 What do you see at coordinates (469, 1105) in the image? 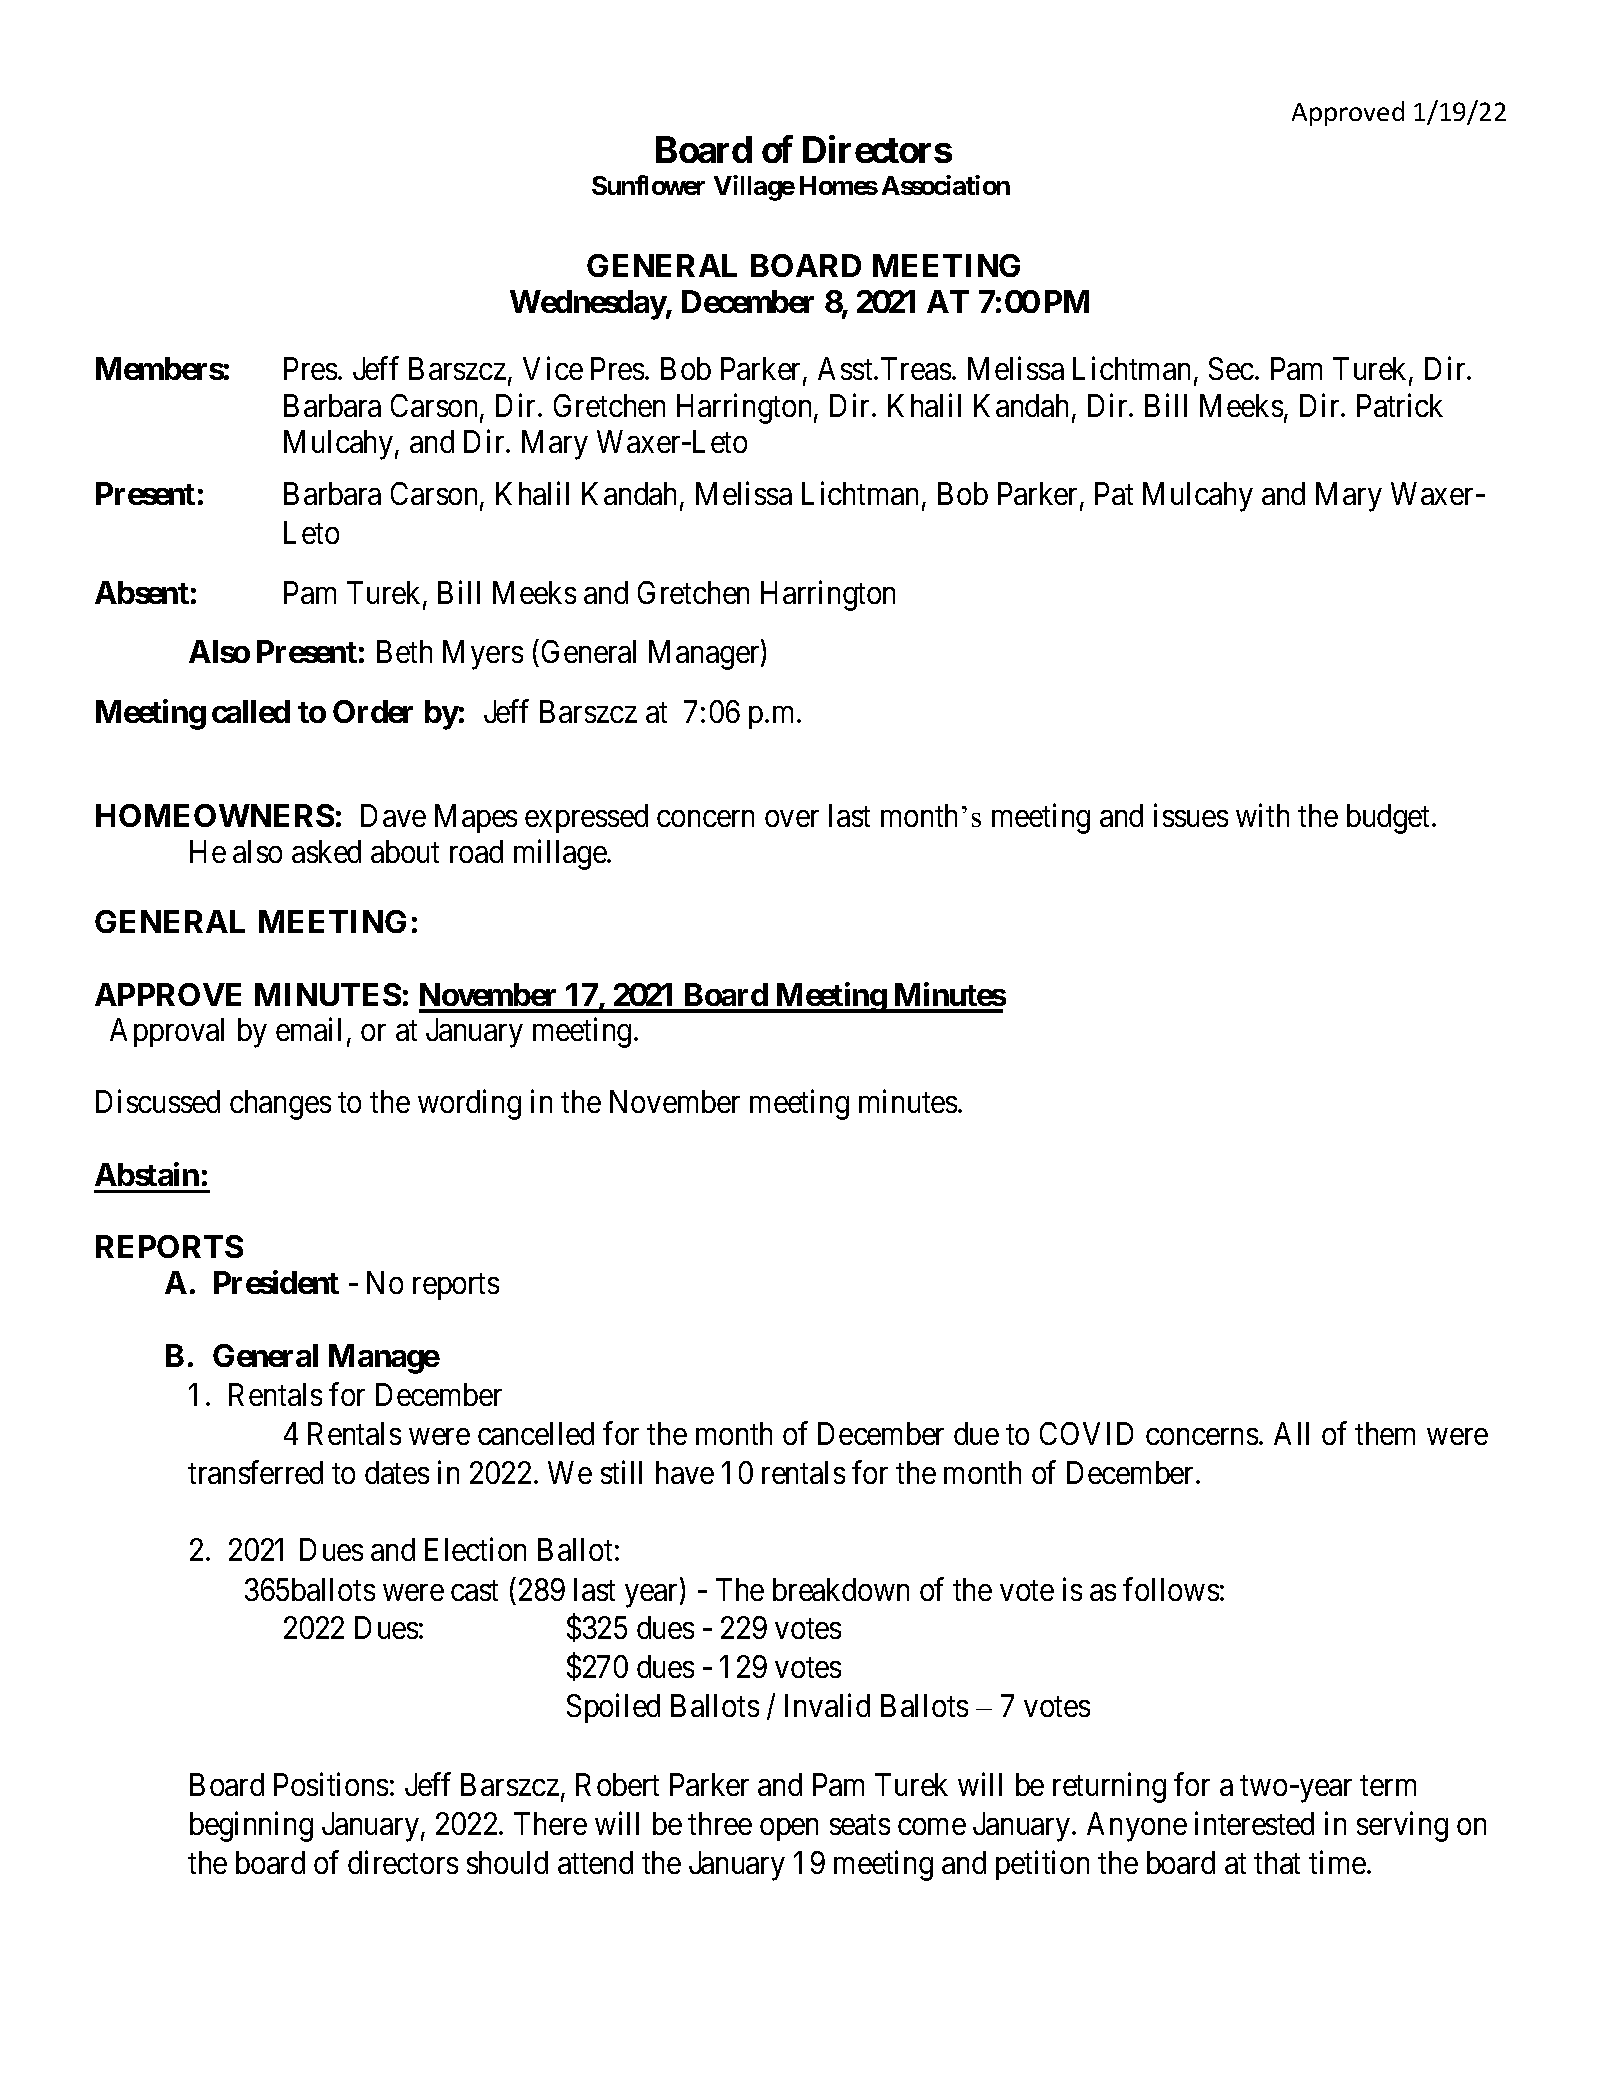
I see `wording` at bounding box center [469, 1105].
